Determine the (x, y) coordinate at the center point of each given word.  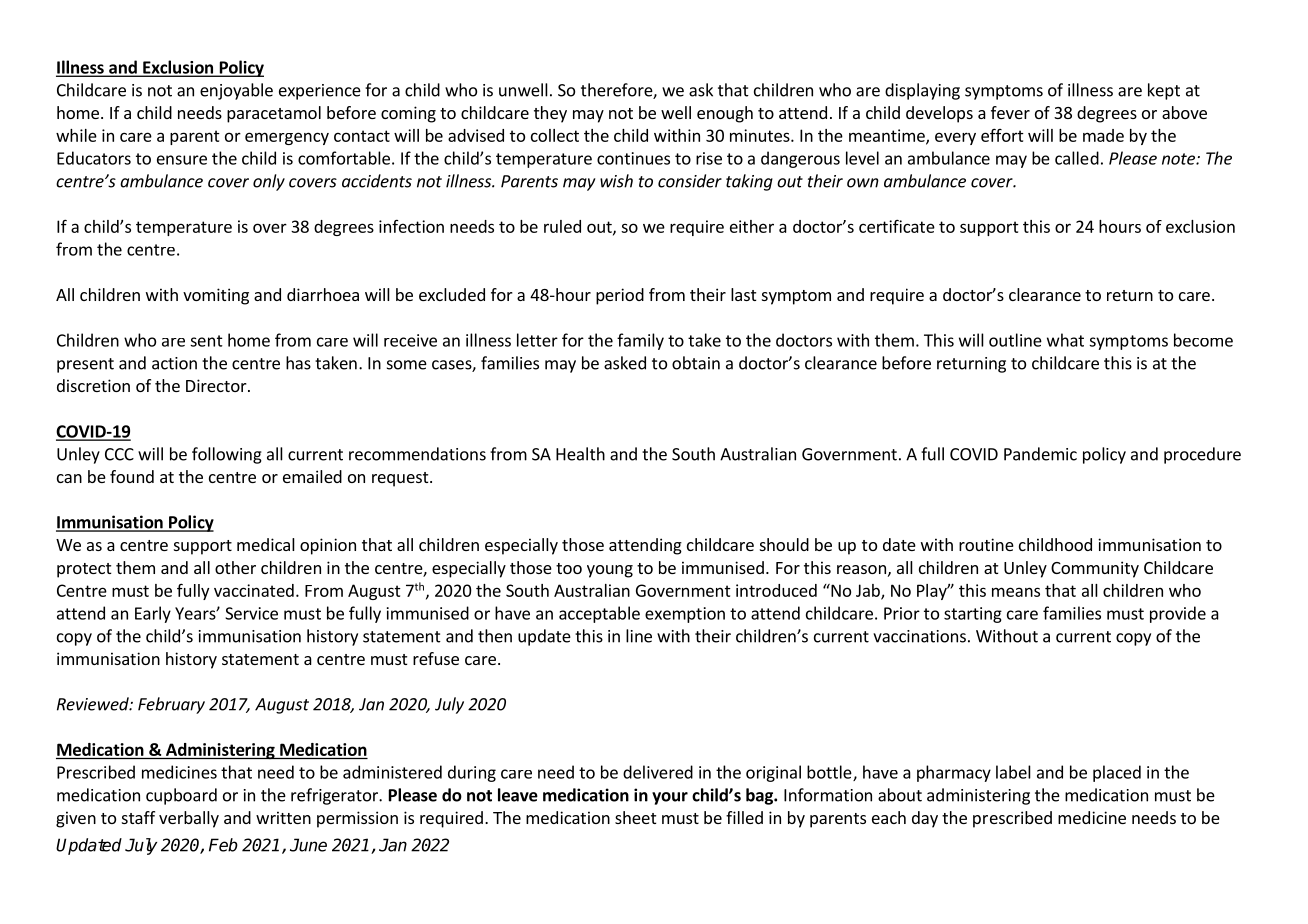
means (1016, 592)
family (640, 341)
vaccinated (254, 590)
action (174, 363)
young (610, 571)
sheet (635, 817)
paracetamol (274, 114)
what (1065, 340)
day (925, 819)
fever (1010, 112)
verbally (189, 819)
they (550, 114)
